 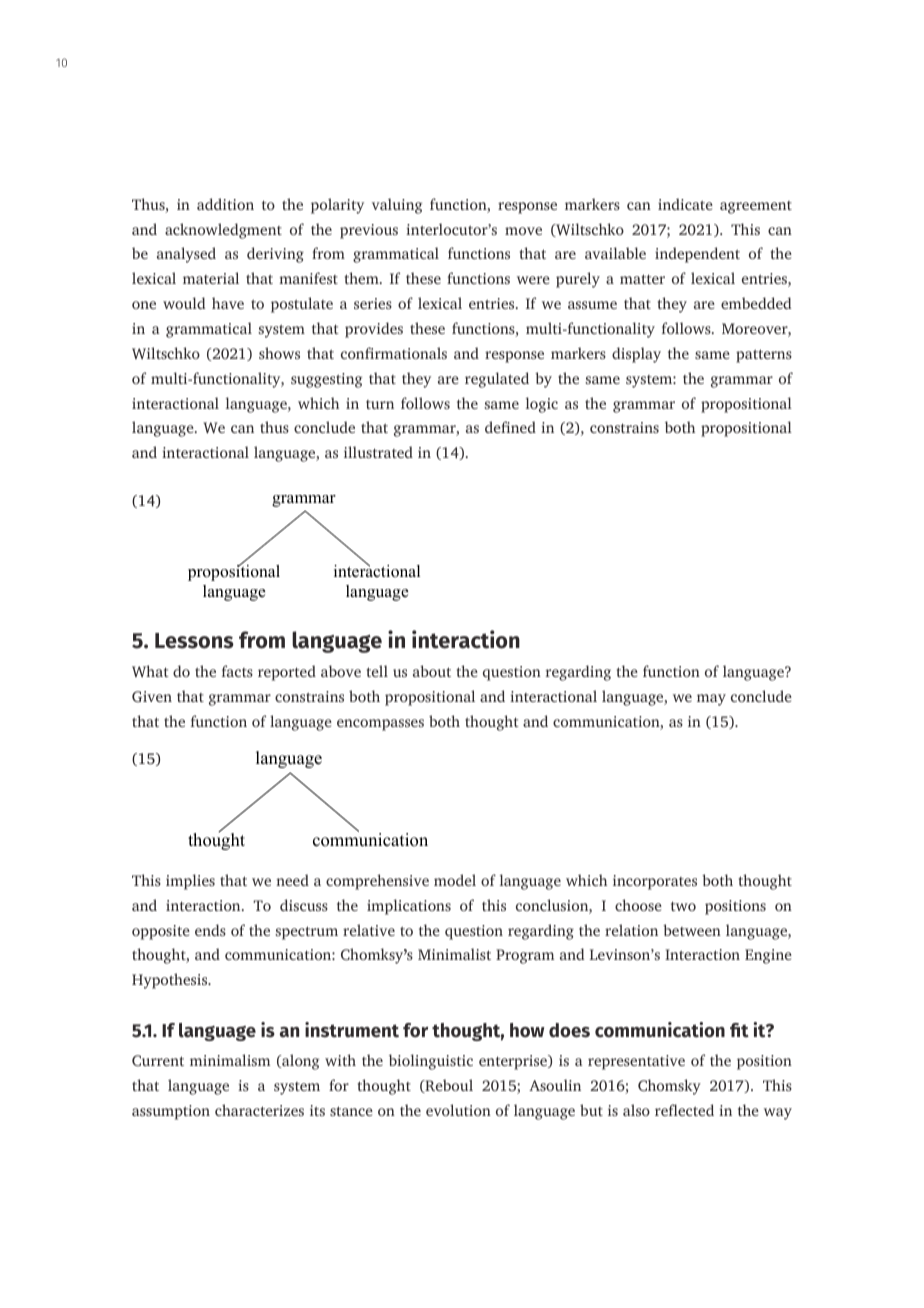 What do you see at coordinates (230, 1060) in the screenshot?
I see `minimalism` at bounding box center [230, 1060].
